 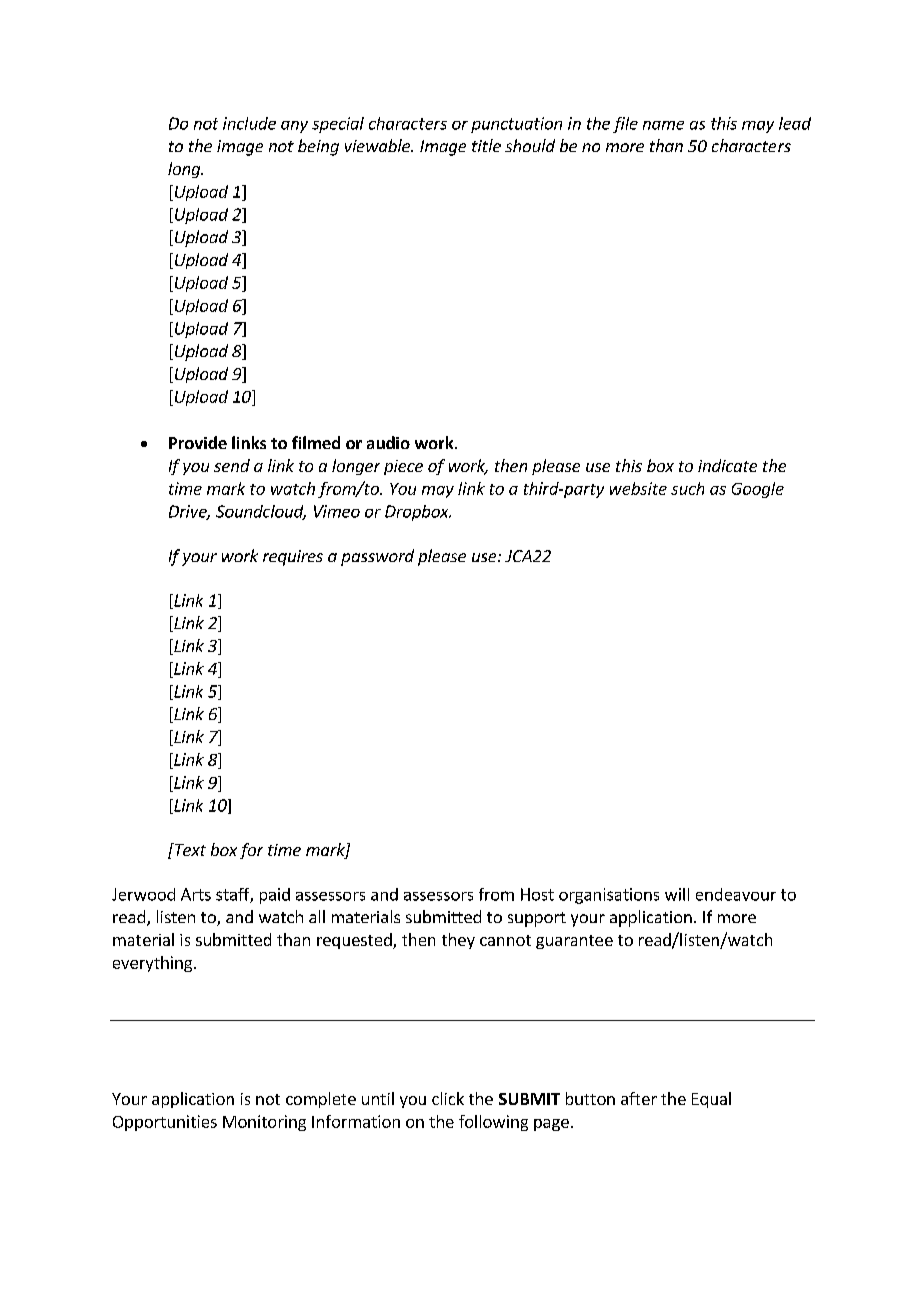 What do you see at coordinates (189, 849) in the image?
I see `Text` at bounding box center [189, 849].
